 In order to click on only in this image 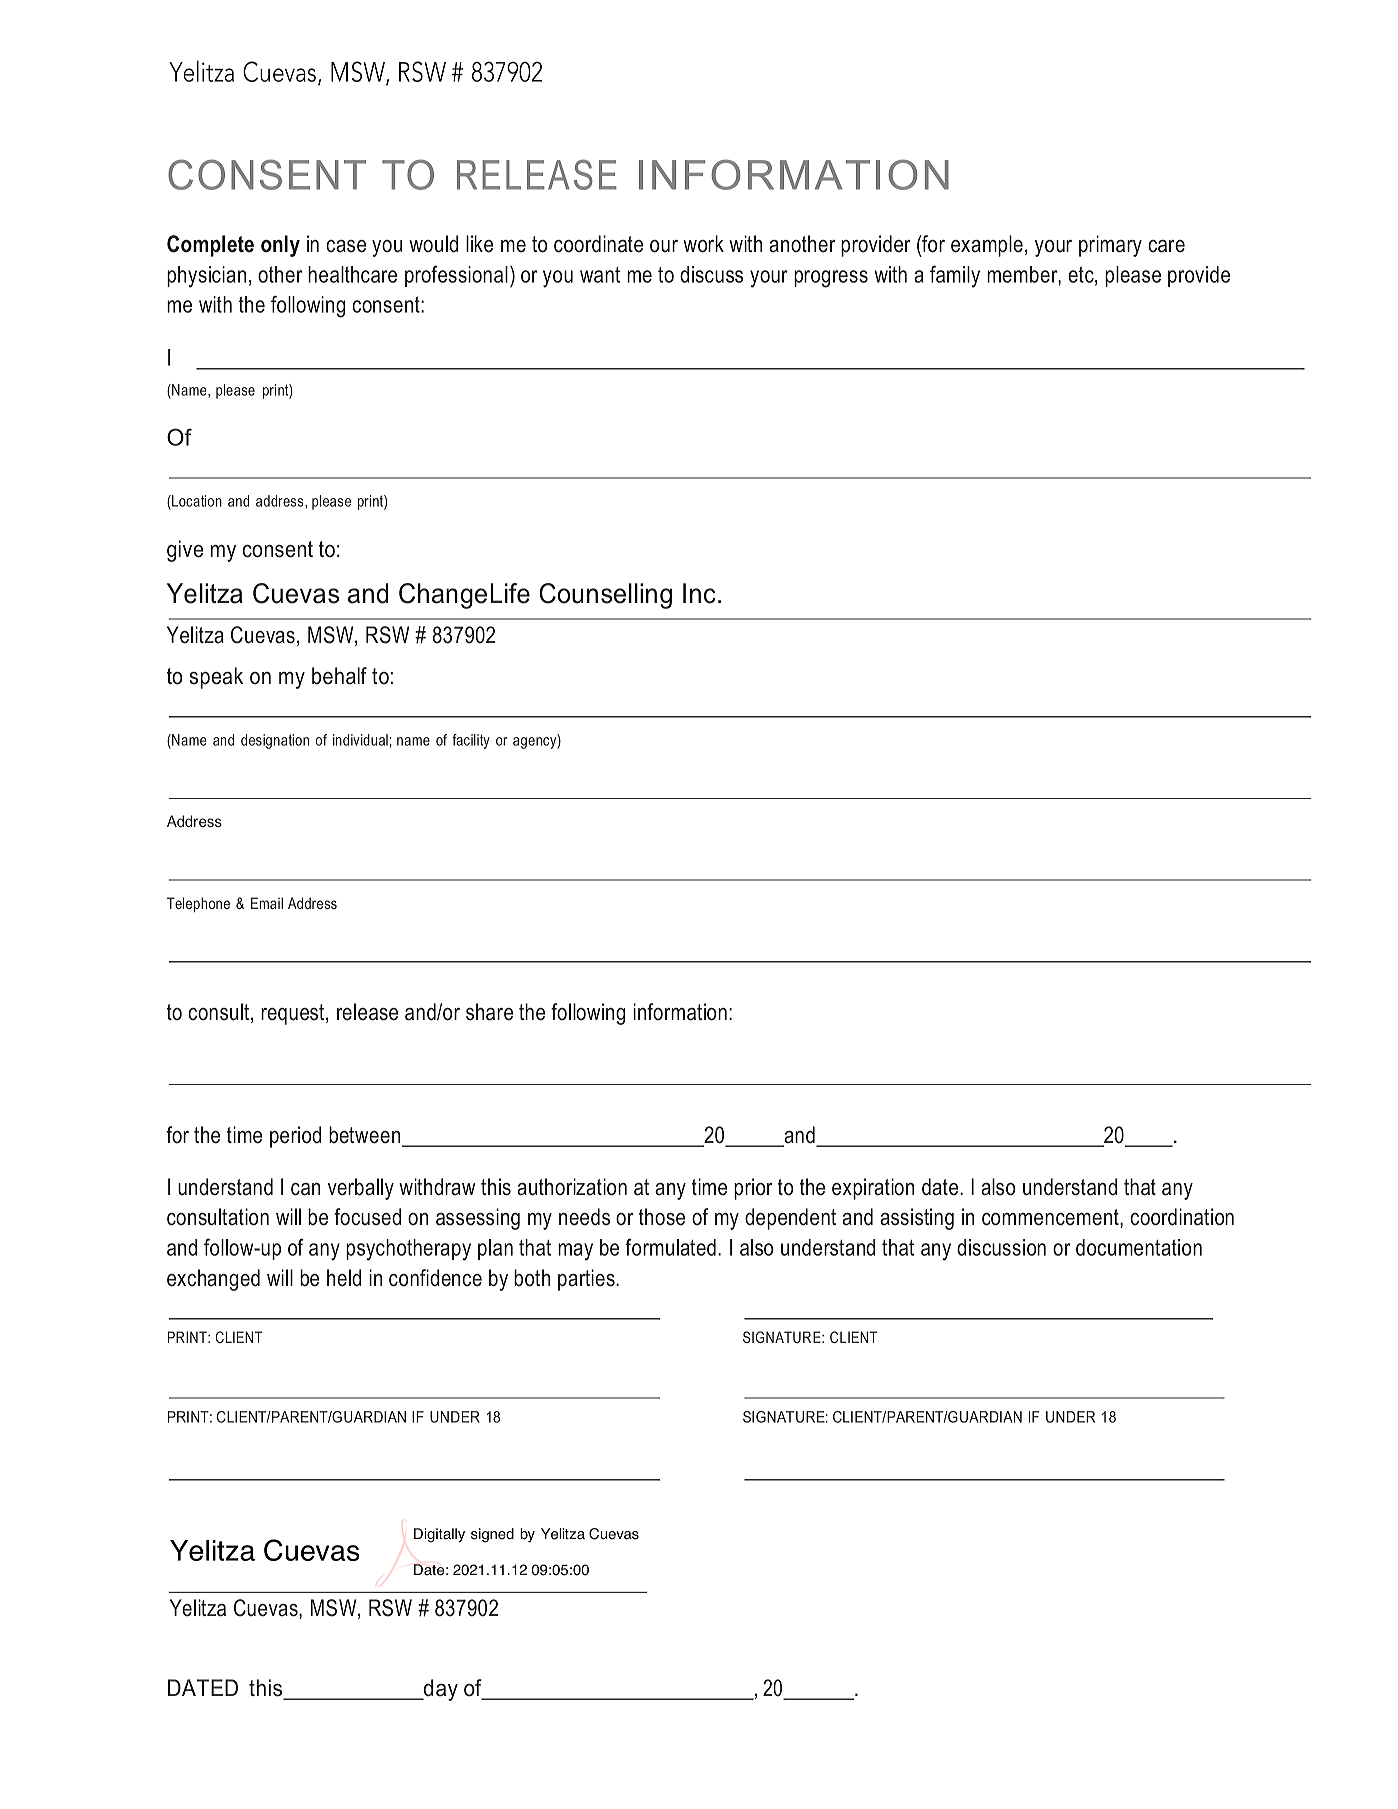, I will do `click(280, 246)`.
